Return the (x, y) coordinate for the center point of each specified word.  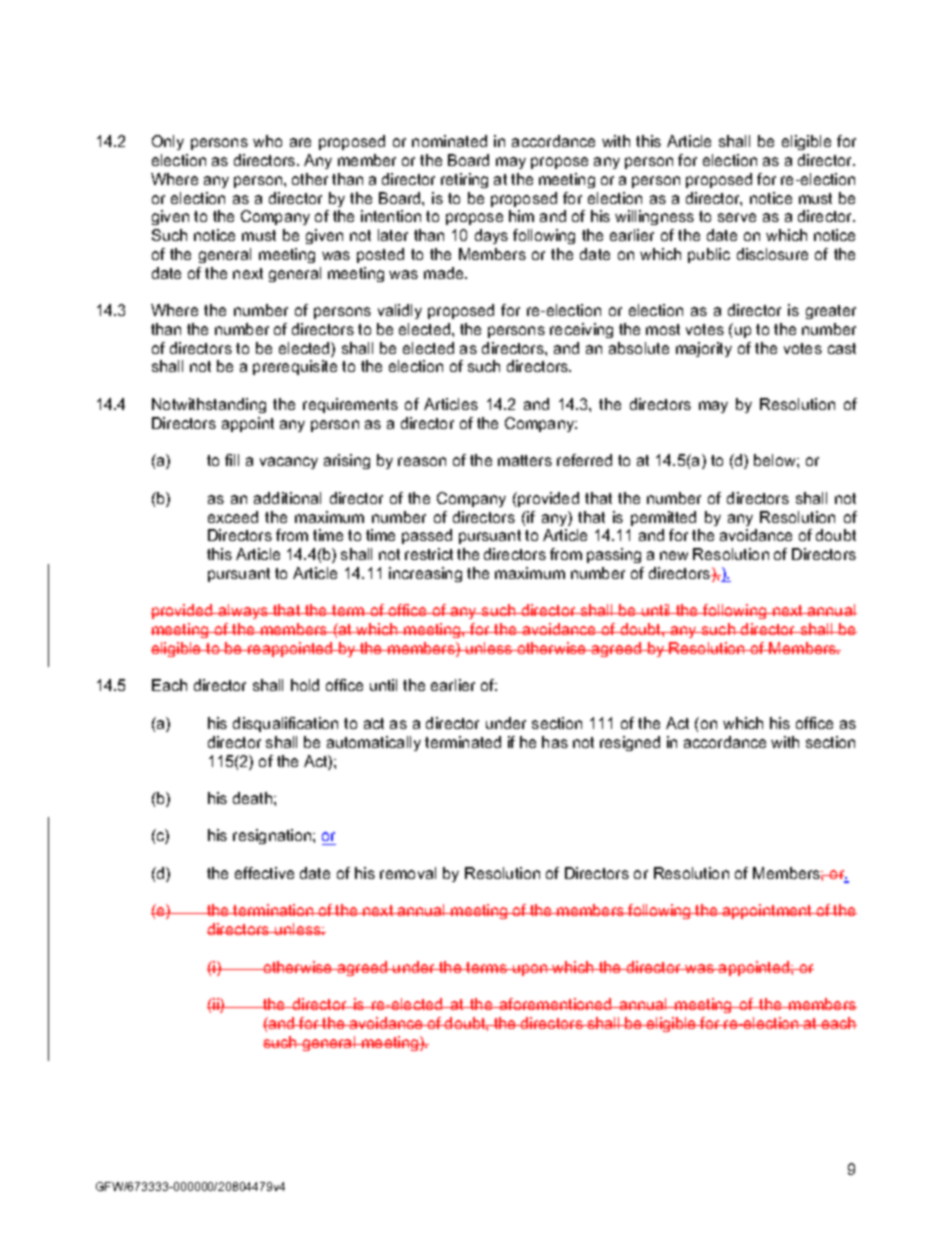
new (674, 555)
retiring (464, 180)
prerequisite (295, 367)
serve (737, 217)
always (243, 611)
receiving (581, 330)
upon (530, 970)
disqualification (285, 724)
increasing (425, 574)
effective (264, 873)
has (555, 742)
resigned (630, 743)
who (267, 141)
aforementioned (556, 1004)
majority (704, 349)
